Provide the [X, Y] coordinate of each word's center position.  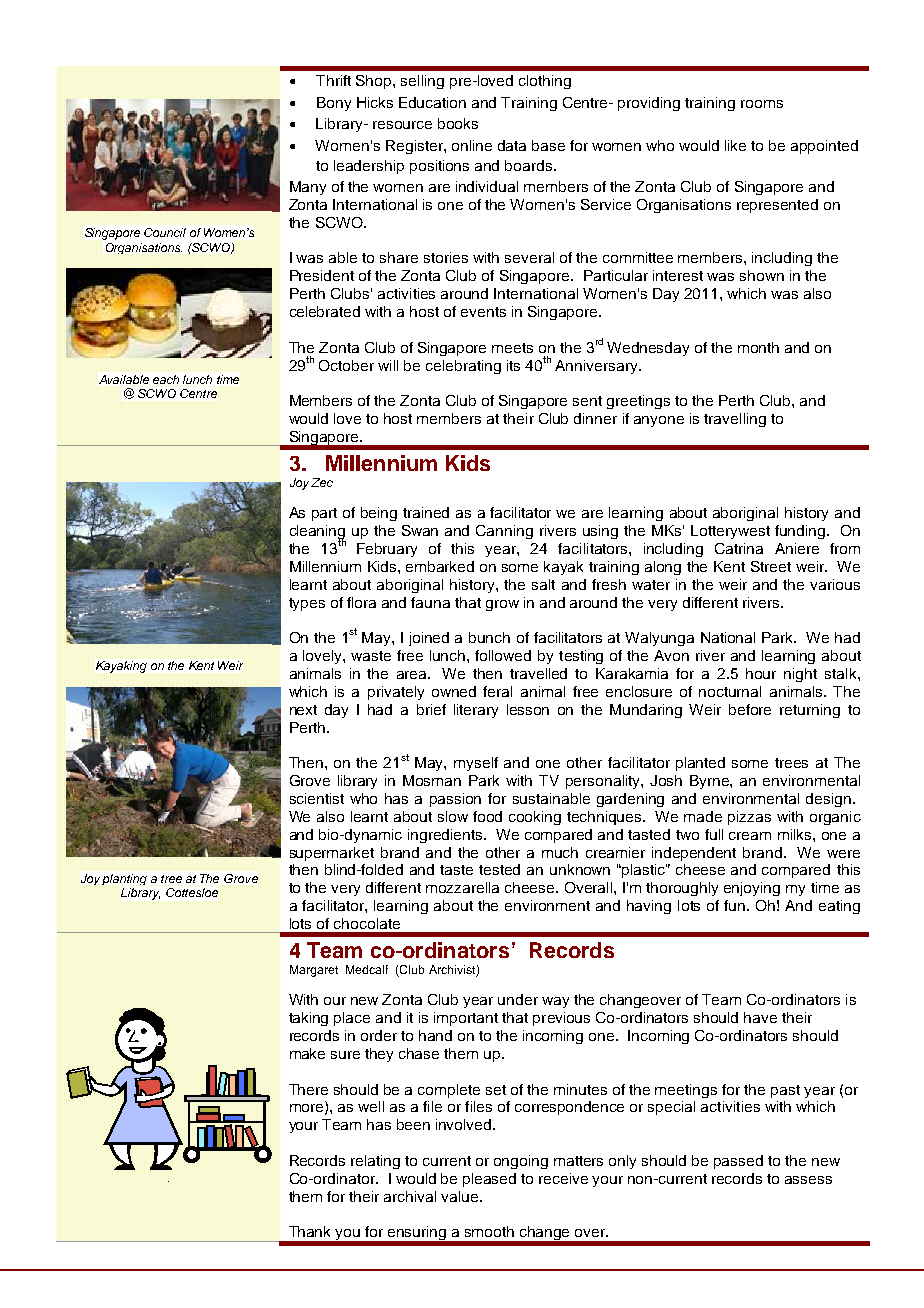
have [760, 1017]
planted [700, 764]
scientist [317, 798]
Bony [334, 104]
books [458, 123]
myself [476, 764]
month [758, 347]
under [518, 999]
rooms [762, 104]
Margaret [314, 971]
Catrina [739, 548]
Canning [504, 532]
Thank [309, 1231]
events [483, 312]
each [166, 379]
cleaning [318, 533]
